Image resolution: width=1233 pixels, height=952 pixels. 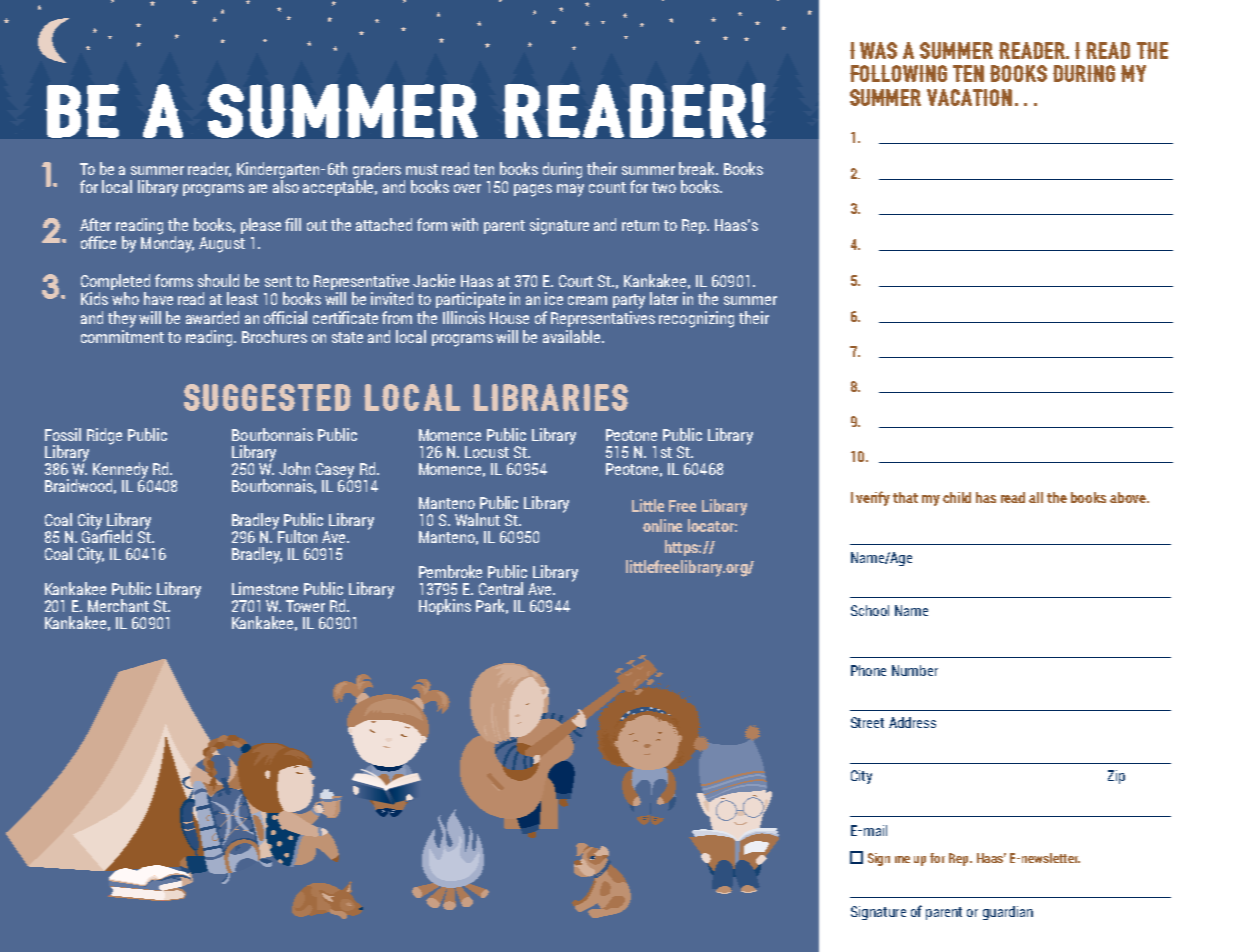 What do you see at coordinates (986, 497) in the screenshot?
I see `has` at bounding box center [986, 497].
